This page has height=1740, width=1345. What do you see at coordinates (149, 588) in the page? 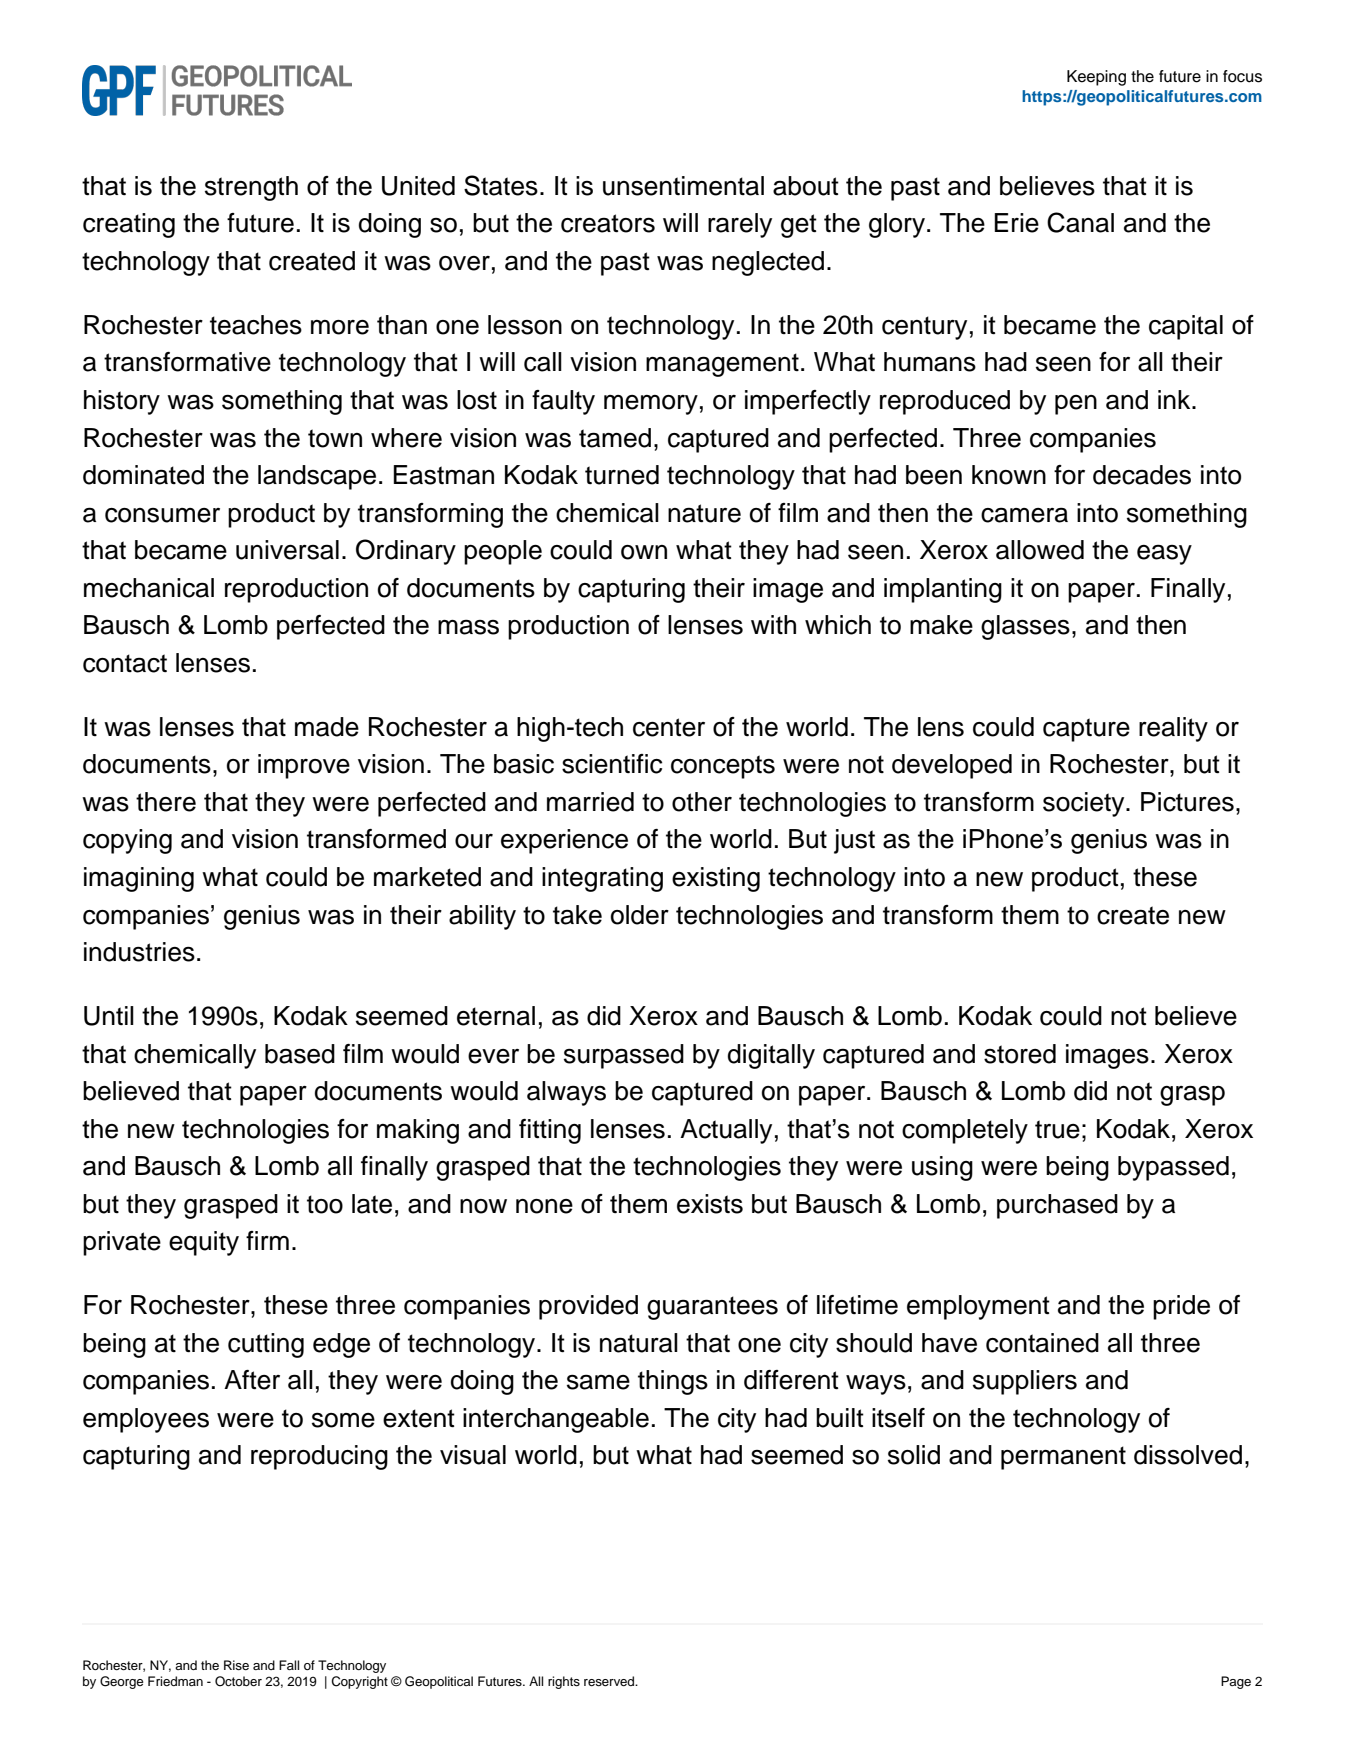
I see `mechanical` at bounding box center [149, 588].
